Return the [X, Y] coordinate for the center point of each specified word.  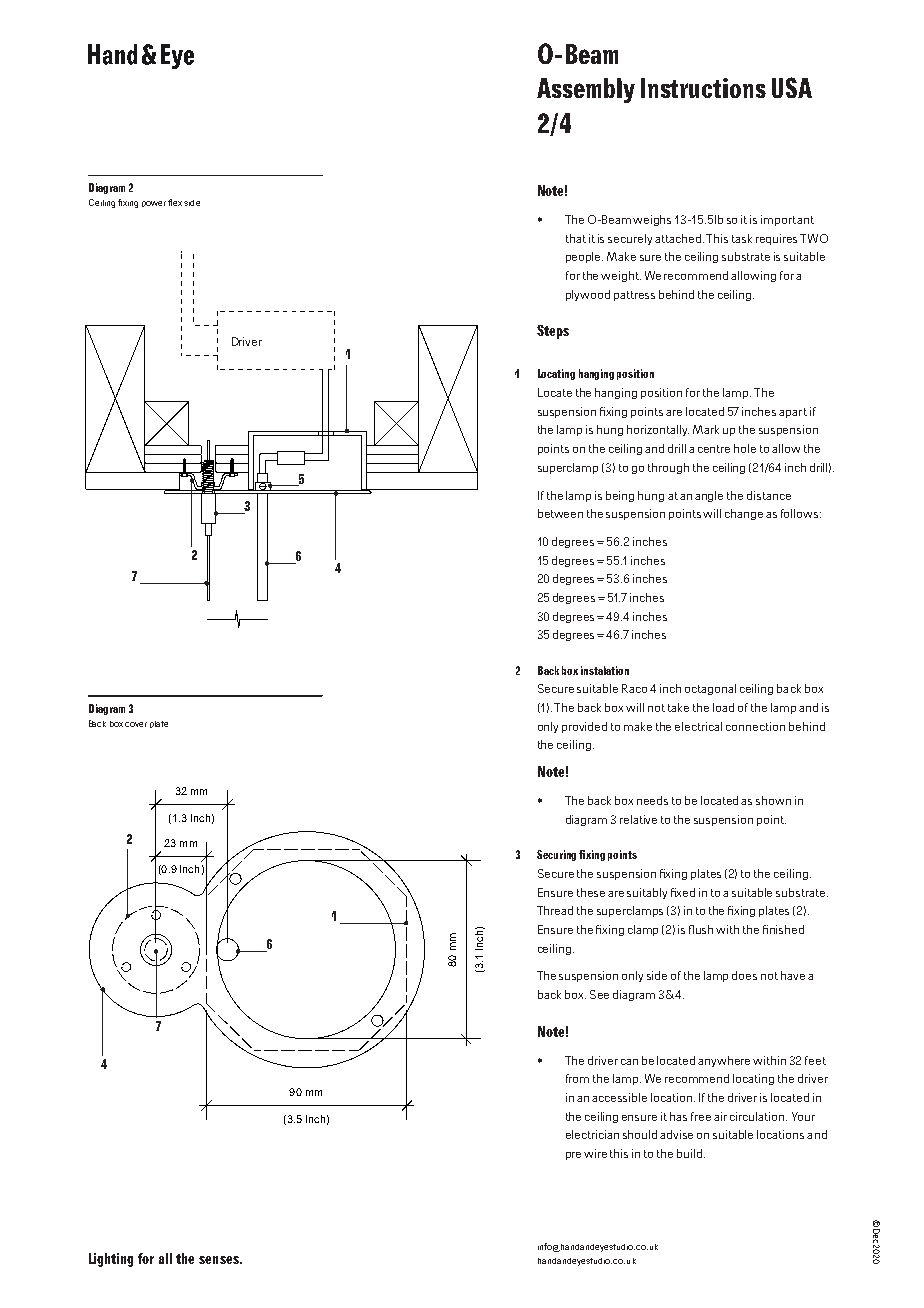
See [599, 994]
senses [220, 1260]
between [560, 513]
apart [793, 413]
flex [175, 202]
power [154, 204]
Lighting [111, 1260]
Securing [556, 855]
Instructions [703, 88]
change [744, 514]
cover [136, 724]
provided [584, 727]
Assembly [586, 90]
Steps [553, 332]
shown [773, 800]
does [744, 975]
